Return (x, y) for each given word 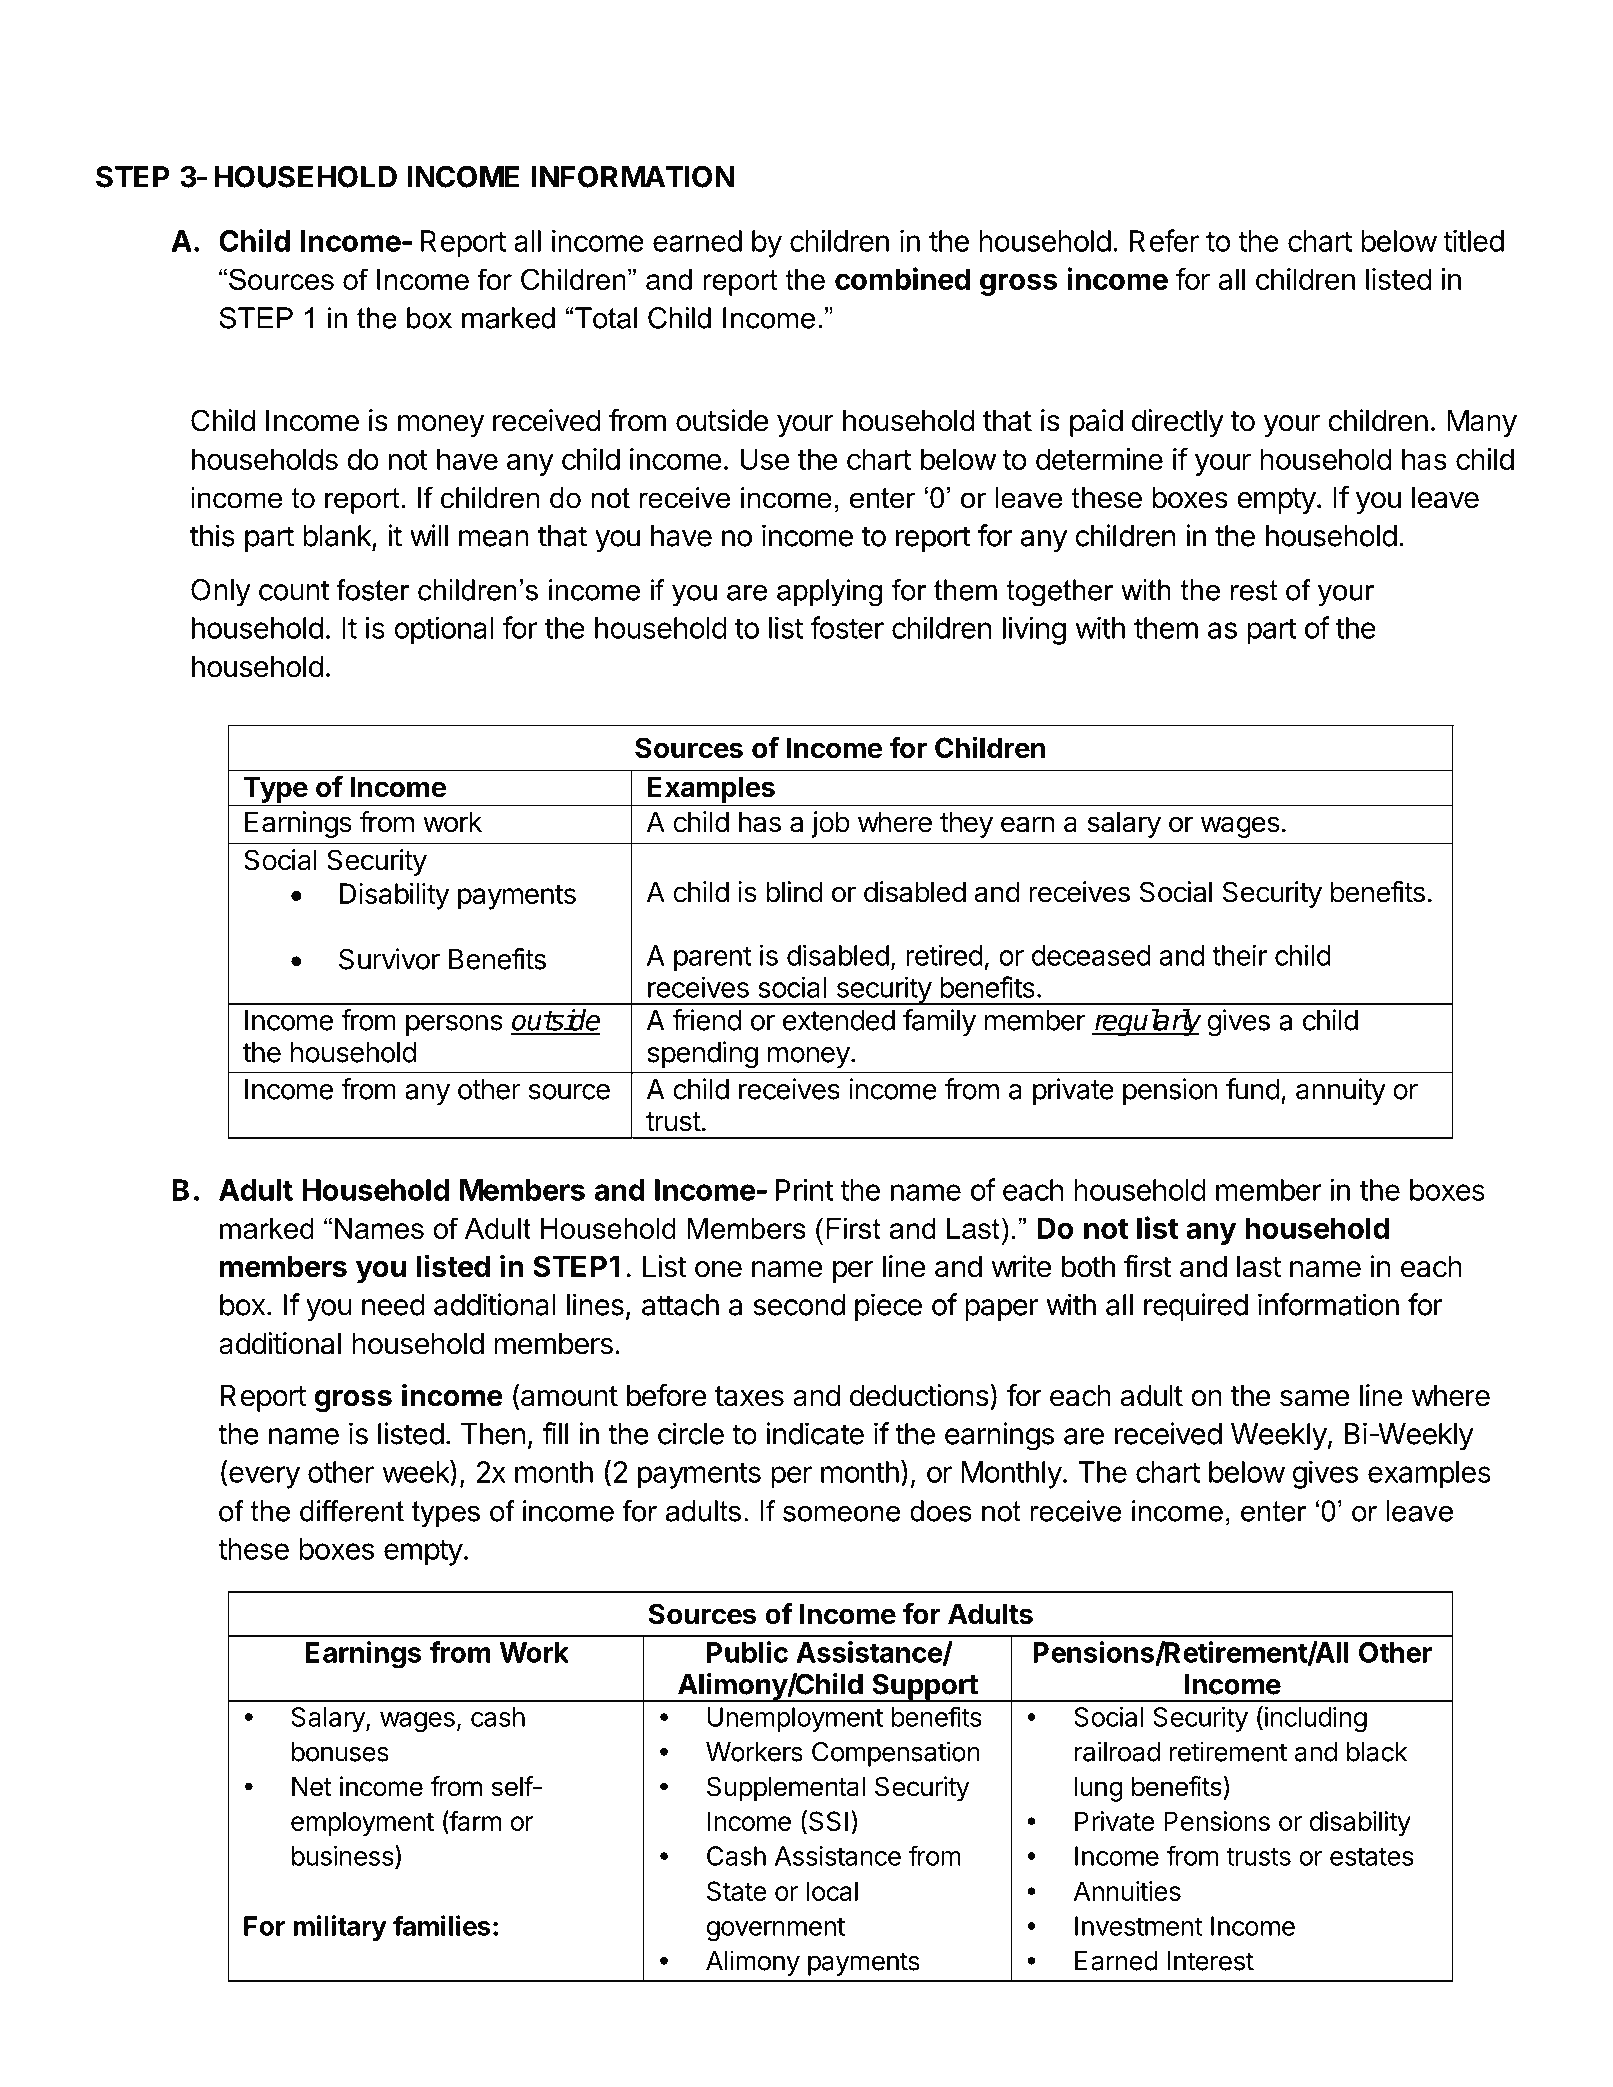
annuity (1341, 1091)
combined (902, 278)
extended (839, 1020)
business (343, 1856)
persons (454, 1025)
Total (606, 318)
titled (1473, 241)
